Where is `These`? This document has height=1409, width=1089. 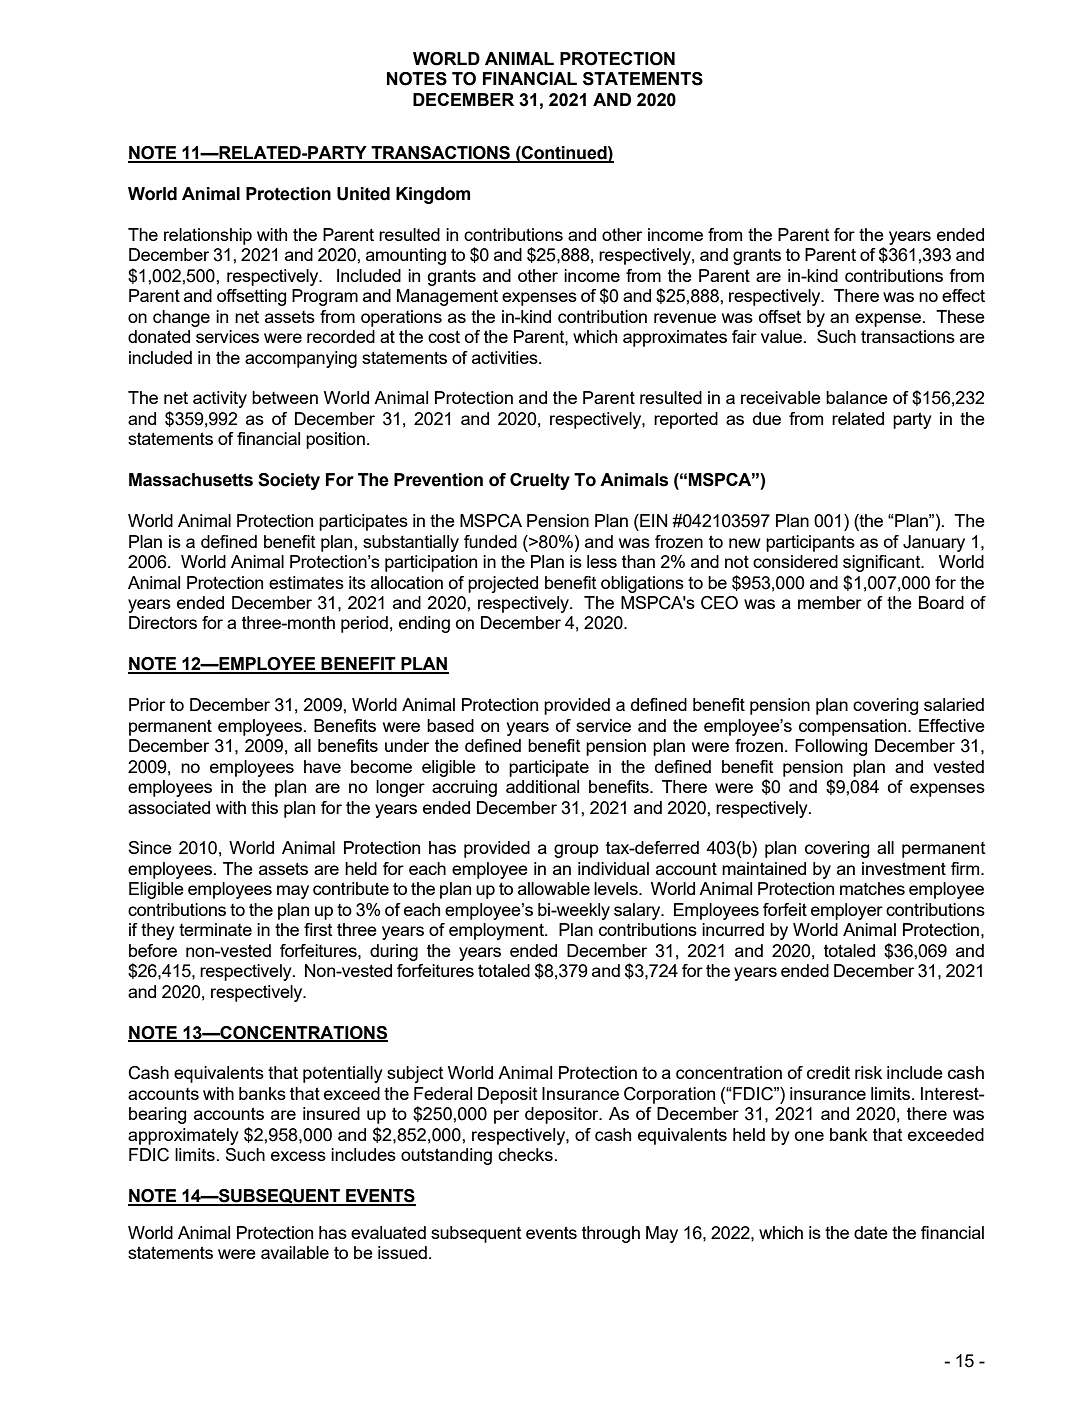 These is located at coordinates (960, 316).
